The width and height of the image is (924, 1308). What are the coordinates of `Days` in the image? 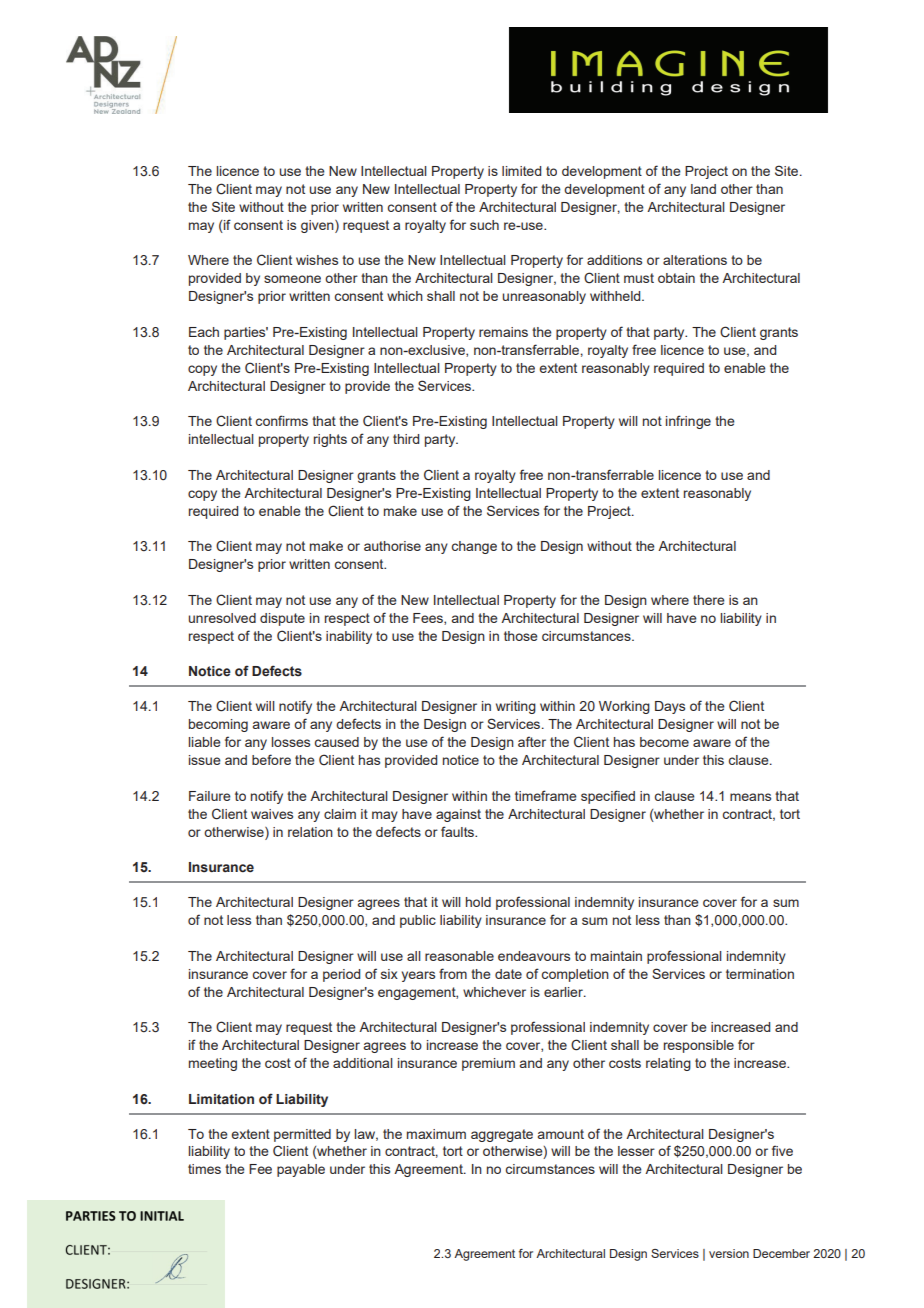 It's located at (670, 707).
